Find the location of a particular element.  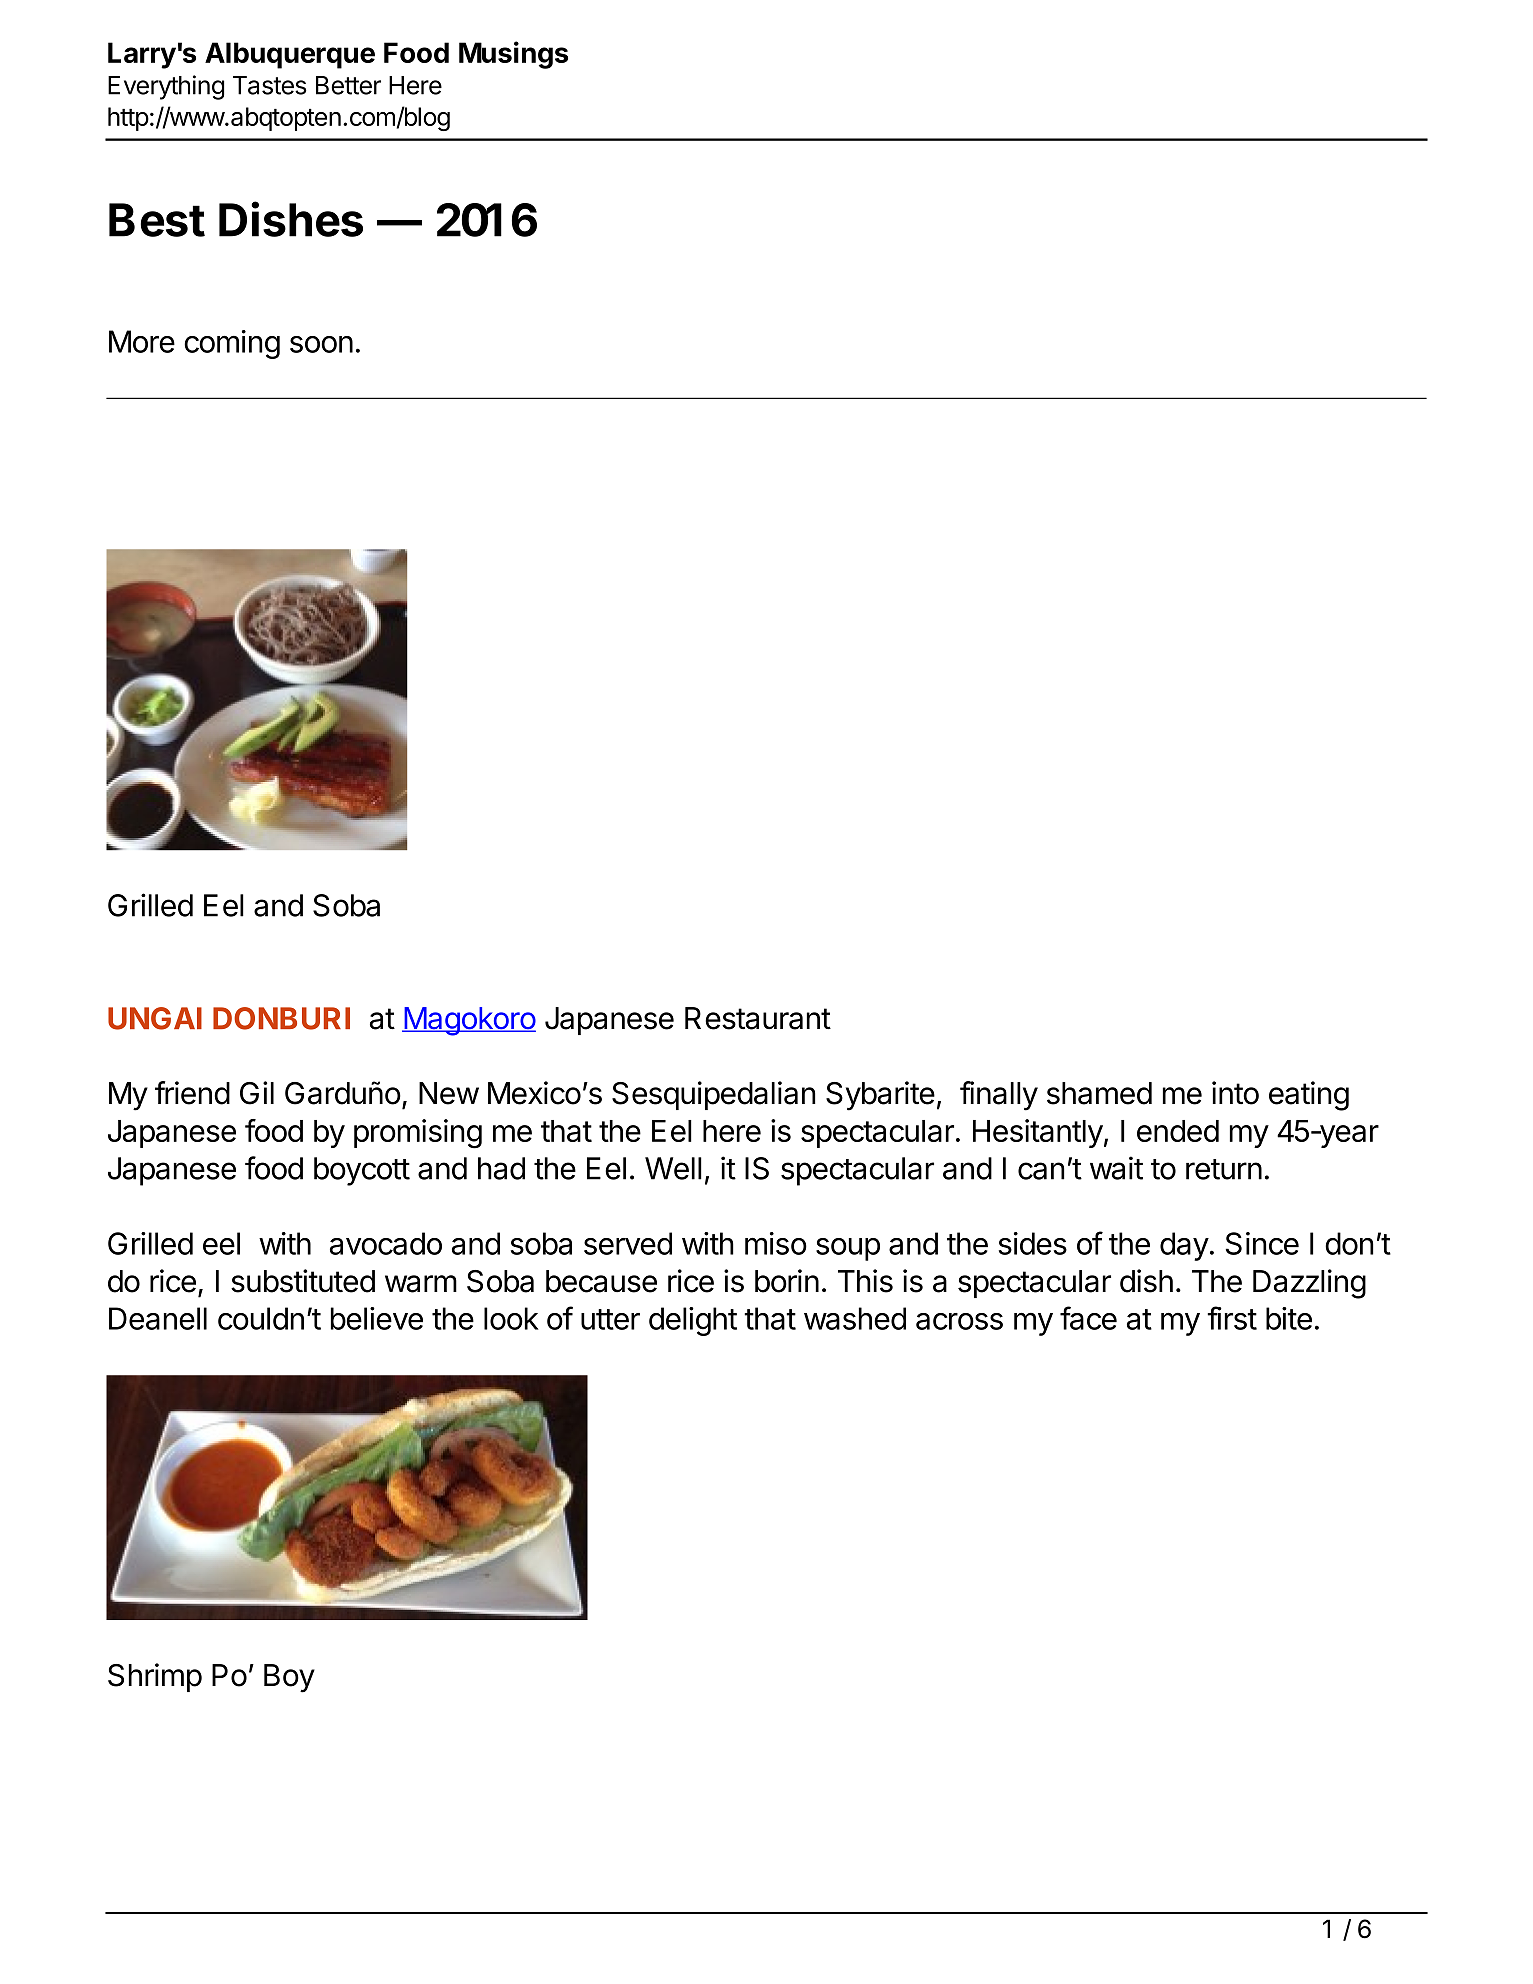

Better is located at coordinates (348, 85).
